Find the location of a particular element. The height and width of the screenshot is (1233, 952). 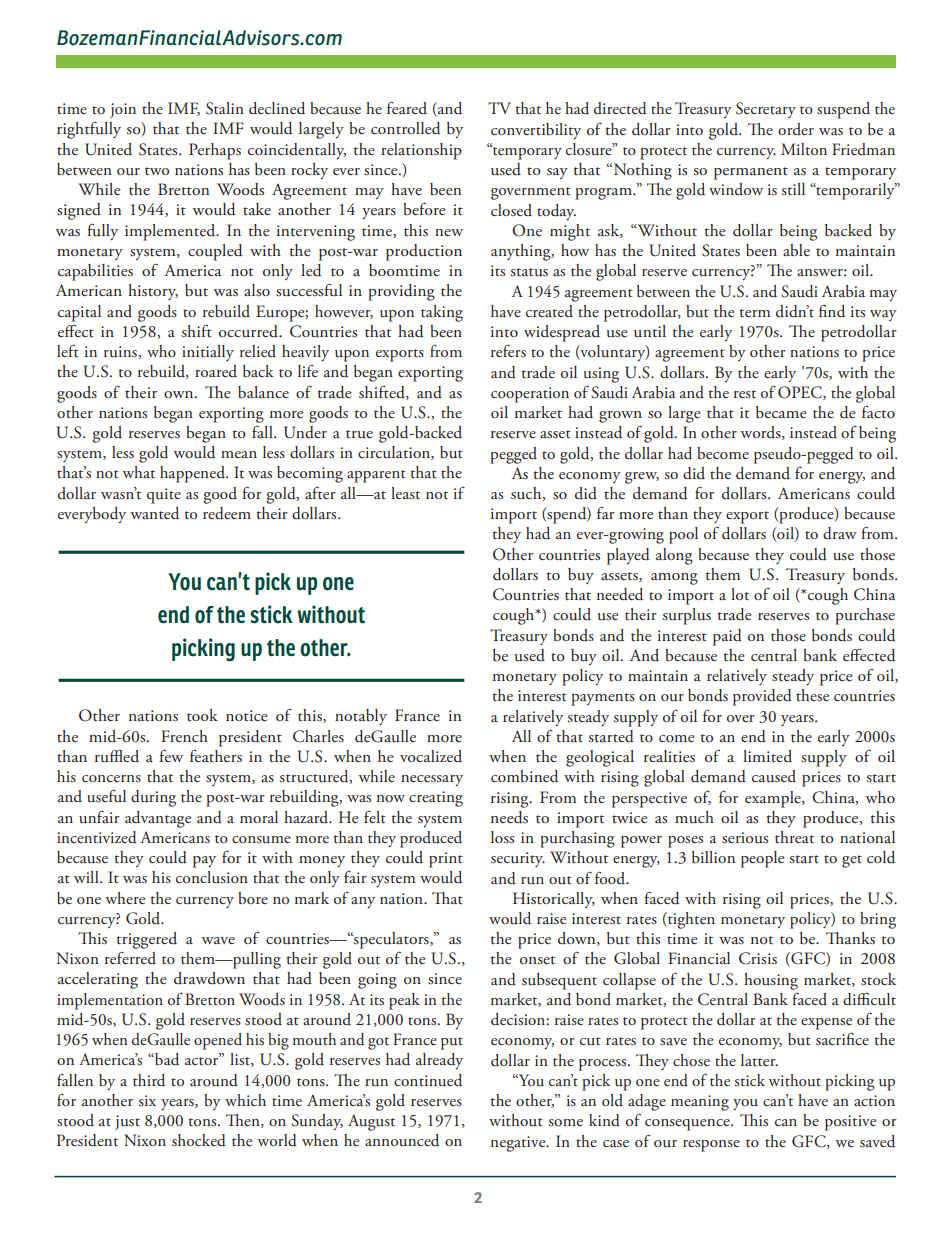

two is located at coordinates (157, 171).
